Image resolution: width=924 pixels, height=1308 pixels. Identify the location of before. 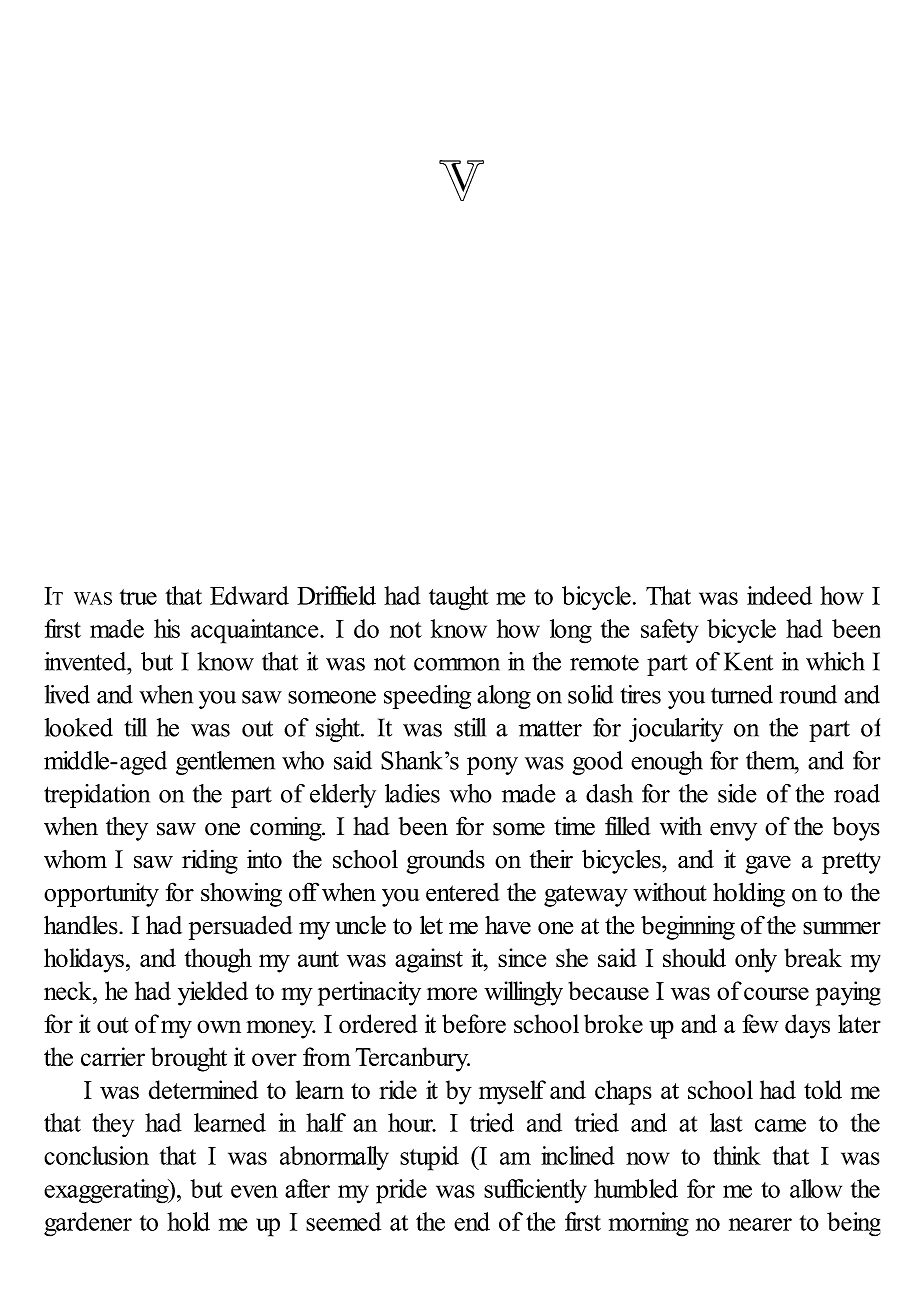
(474, 1023).
